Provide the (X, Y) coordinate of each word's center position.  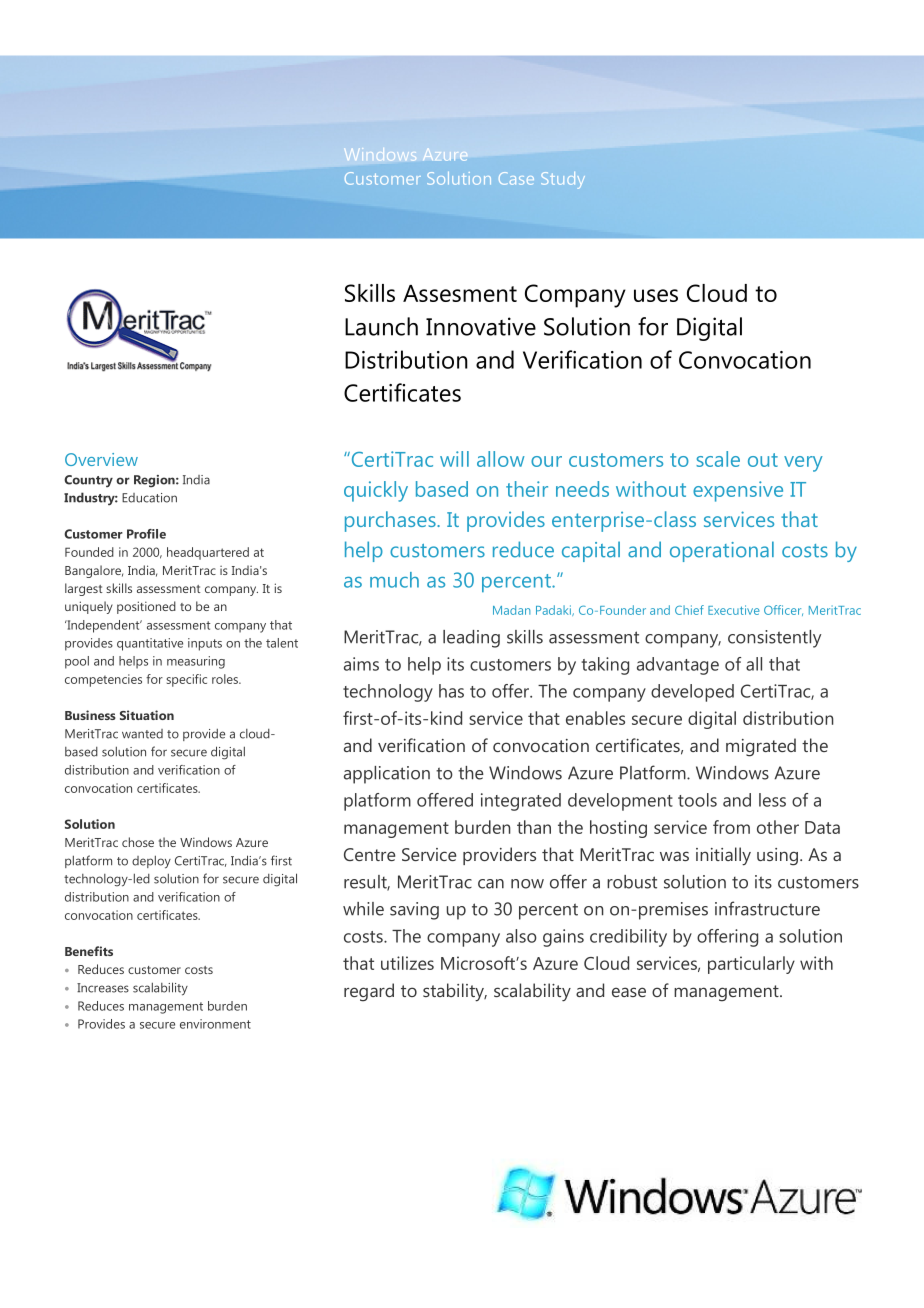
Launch (381, 326)
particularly (751, 965)
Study (563, 180)
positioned (146, 607)
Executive (734, 610)
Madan (511, 610)
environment (215, 1024)
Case (516, 178)
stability (455, 992)
